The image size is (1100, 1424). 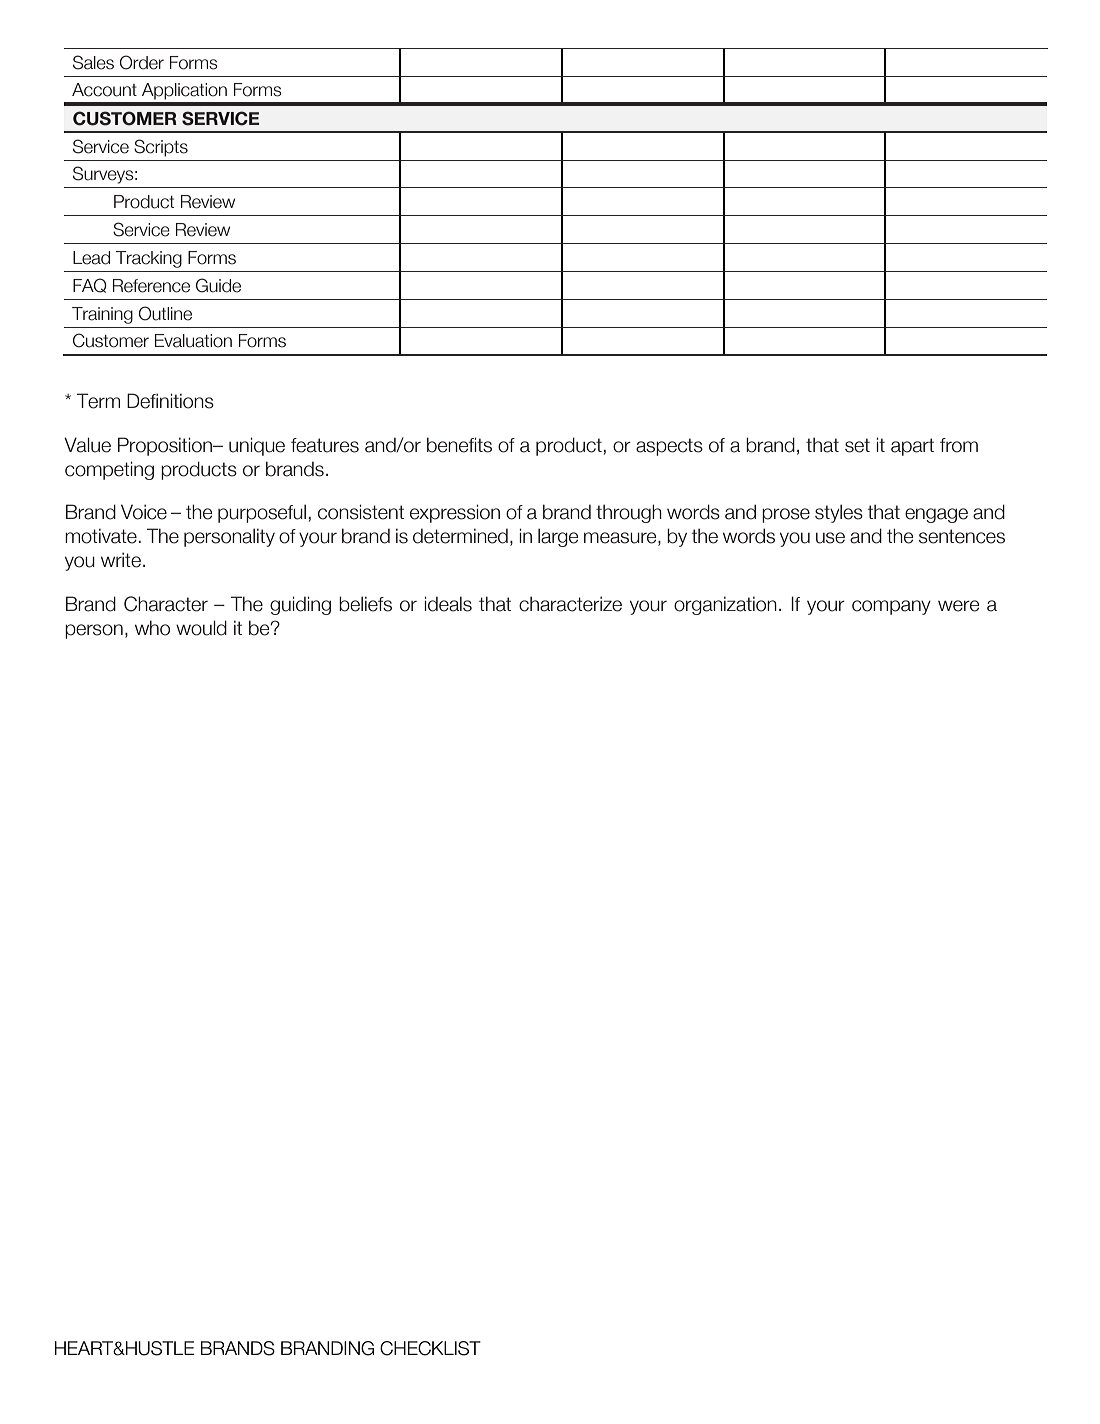 I want to click on large, so click(x=558, y=537).
